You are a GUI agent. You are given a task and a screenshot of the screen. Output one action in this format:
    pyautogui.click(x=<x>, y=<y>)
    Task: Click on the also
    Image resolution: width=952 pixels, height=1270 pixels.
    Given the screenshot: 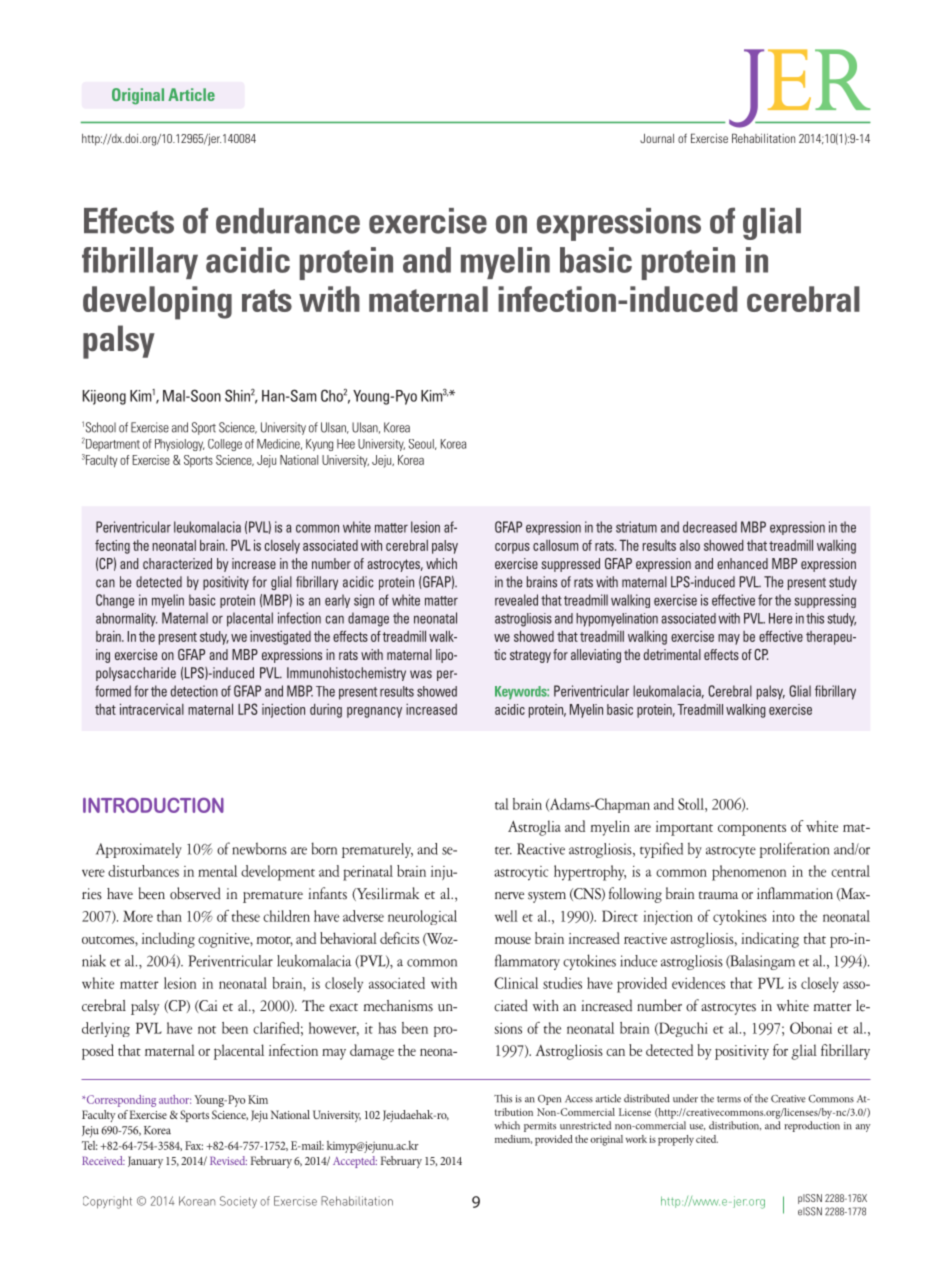 What is the action you would take?
    pyautogui.click(x=690, y=545)
